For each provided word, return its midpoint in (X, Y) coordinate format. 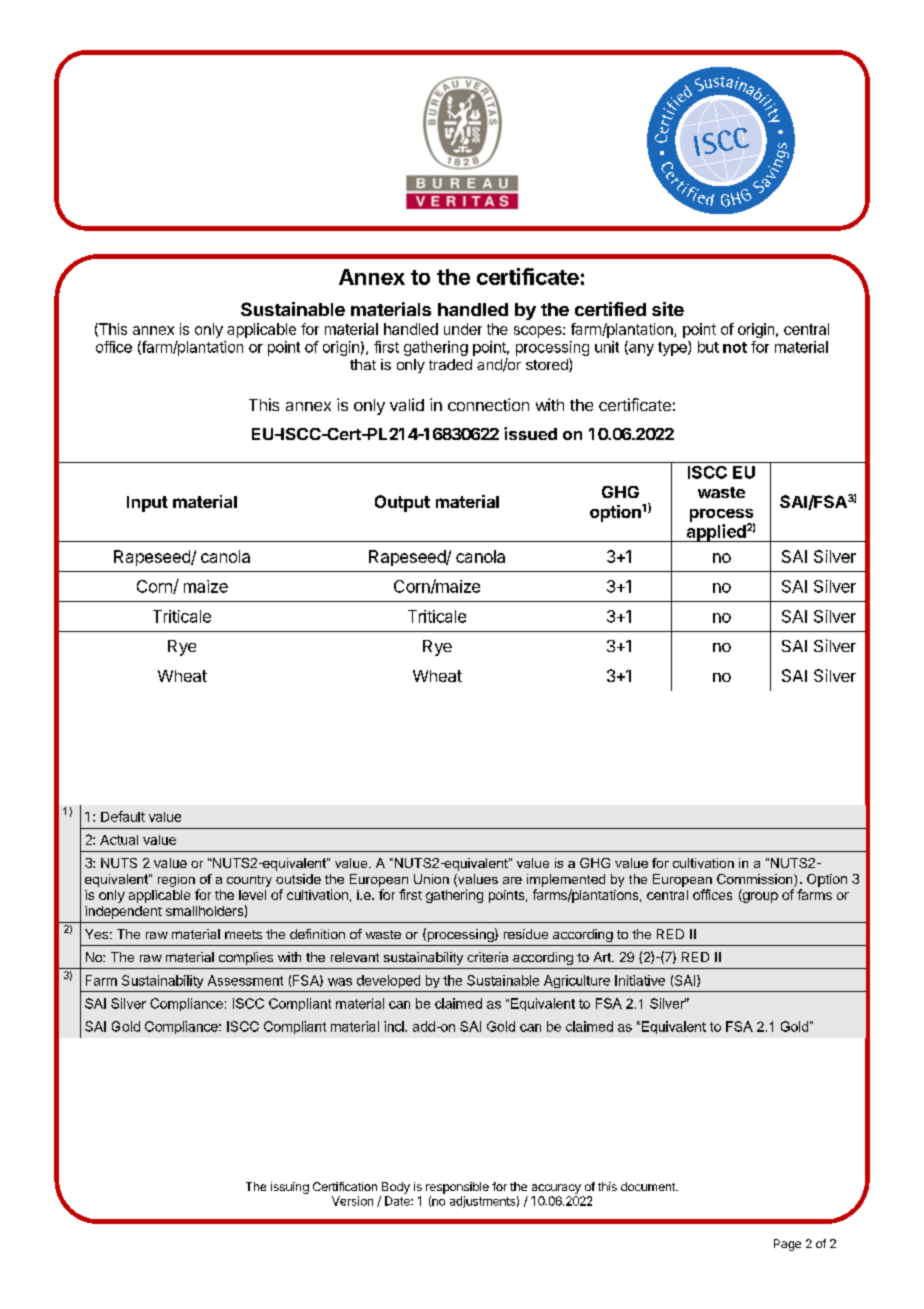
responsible (457, 1188)
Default (123, 816)
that (363, 364)
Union (431, 879)
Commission (756, 880)
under (463, 329)
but (708, 347)
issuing (290, 1188)
